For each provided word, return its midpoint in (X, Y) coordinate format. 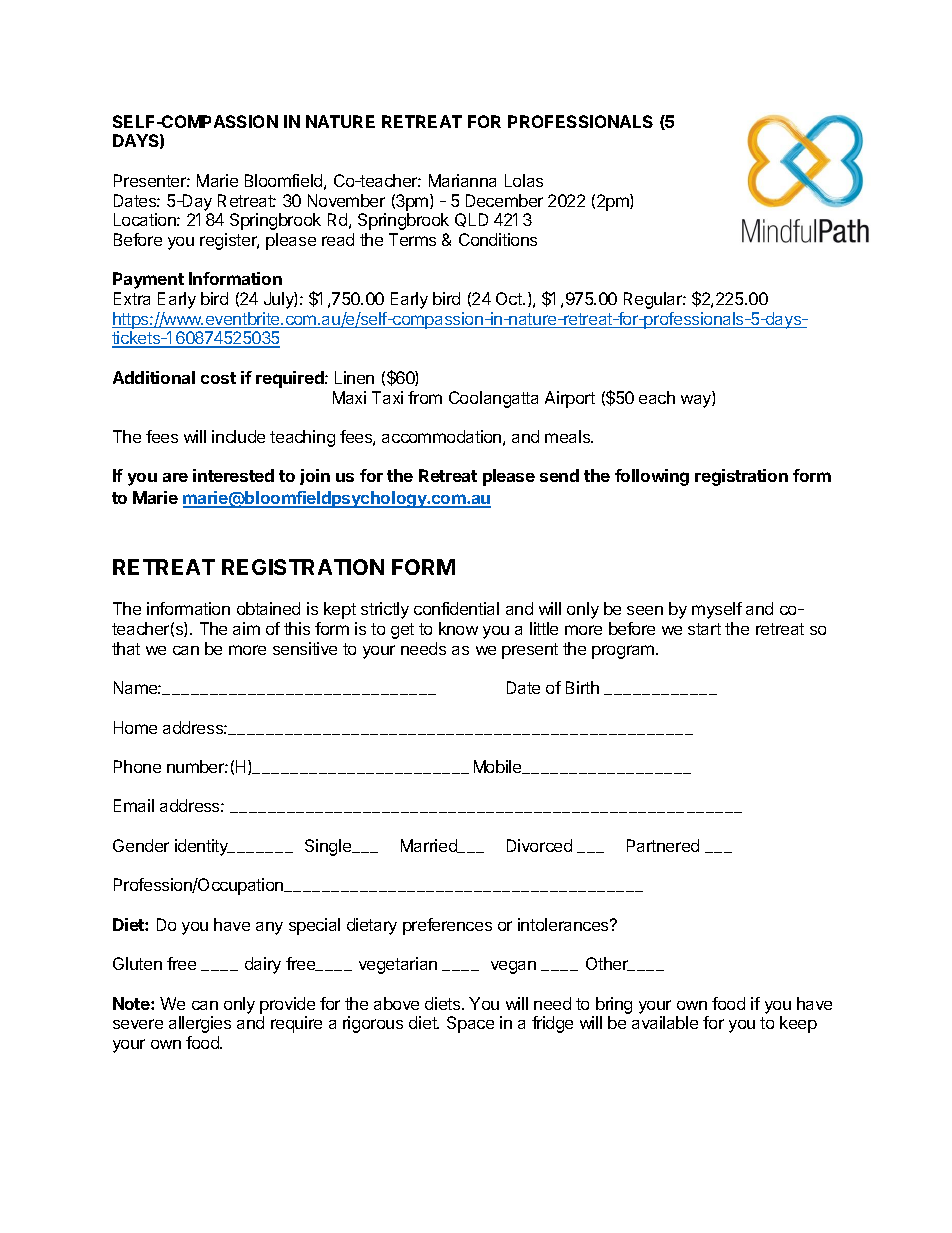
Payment (148, 280)
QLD (471, 220)
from (425, 397)
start (704, 629)
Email (134, 805)
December (504, 200)
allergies (200, 1024)
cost (218, 378)
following (652, 477)
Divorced (539, 845)
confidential (456, 608)
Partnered (663, 845)
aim (246, 628)
